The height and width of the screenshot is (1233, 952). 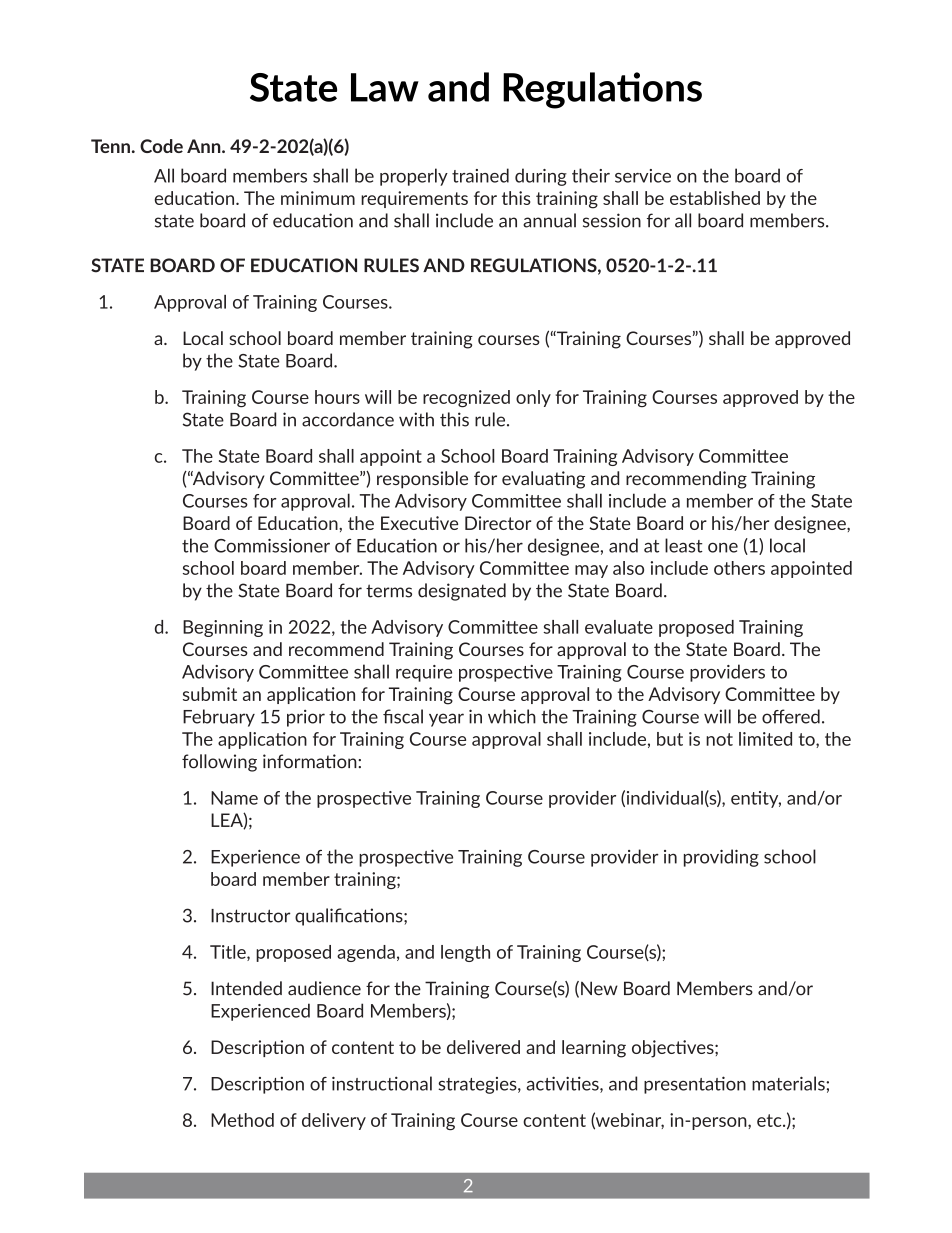 What do you see at coordinates (465, 953) in the screenshot?
I see `length` at bounding box center [465, 953].
